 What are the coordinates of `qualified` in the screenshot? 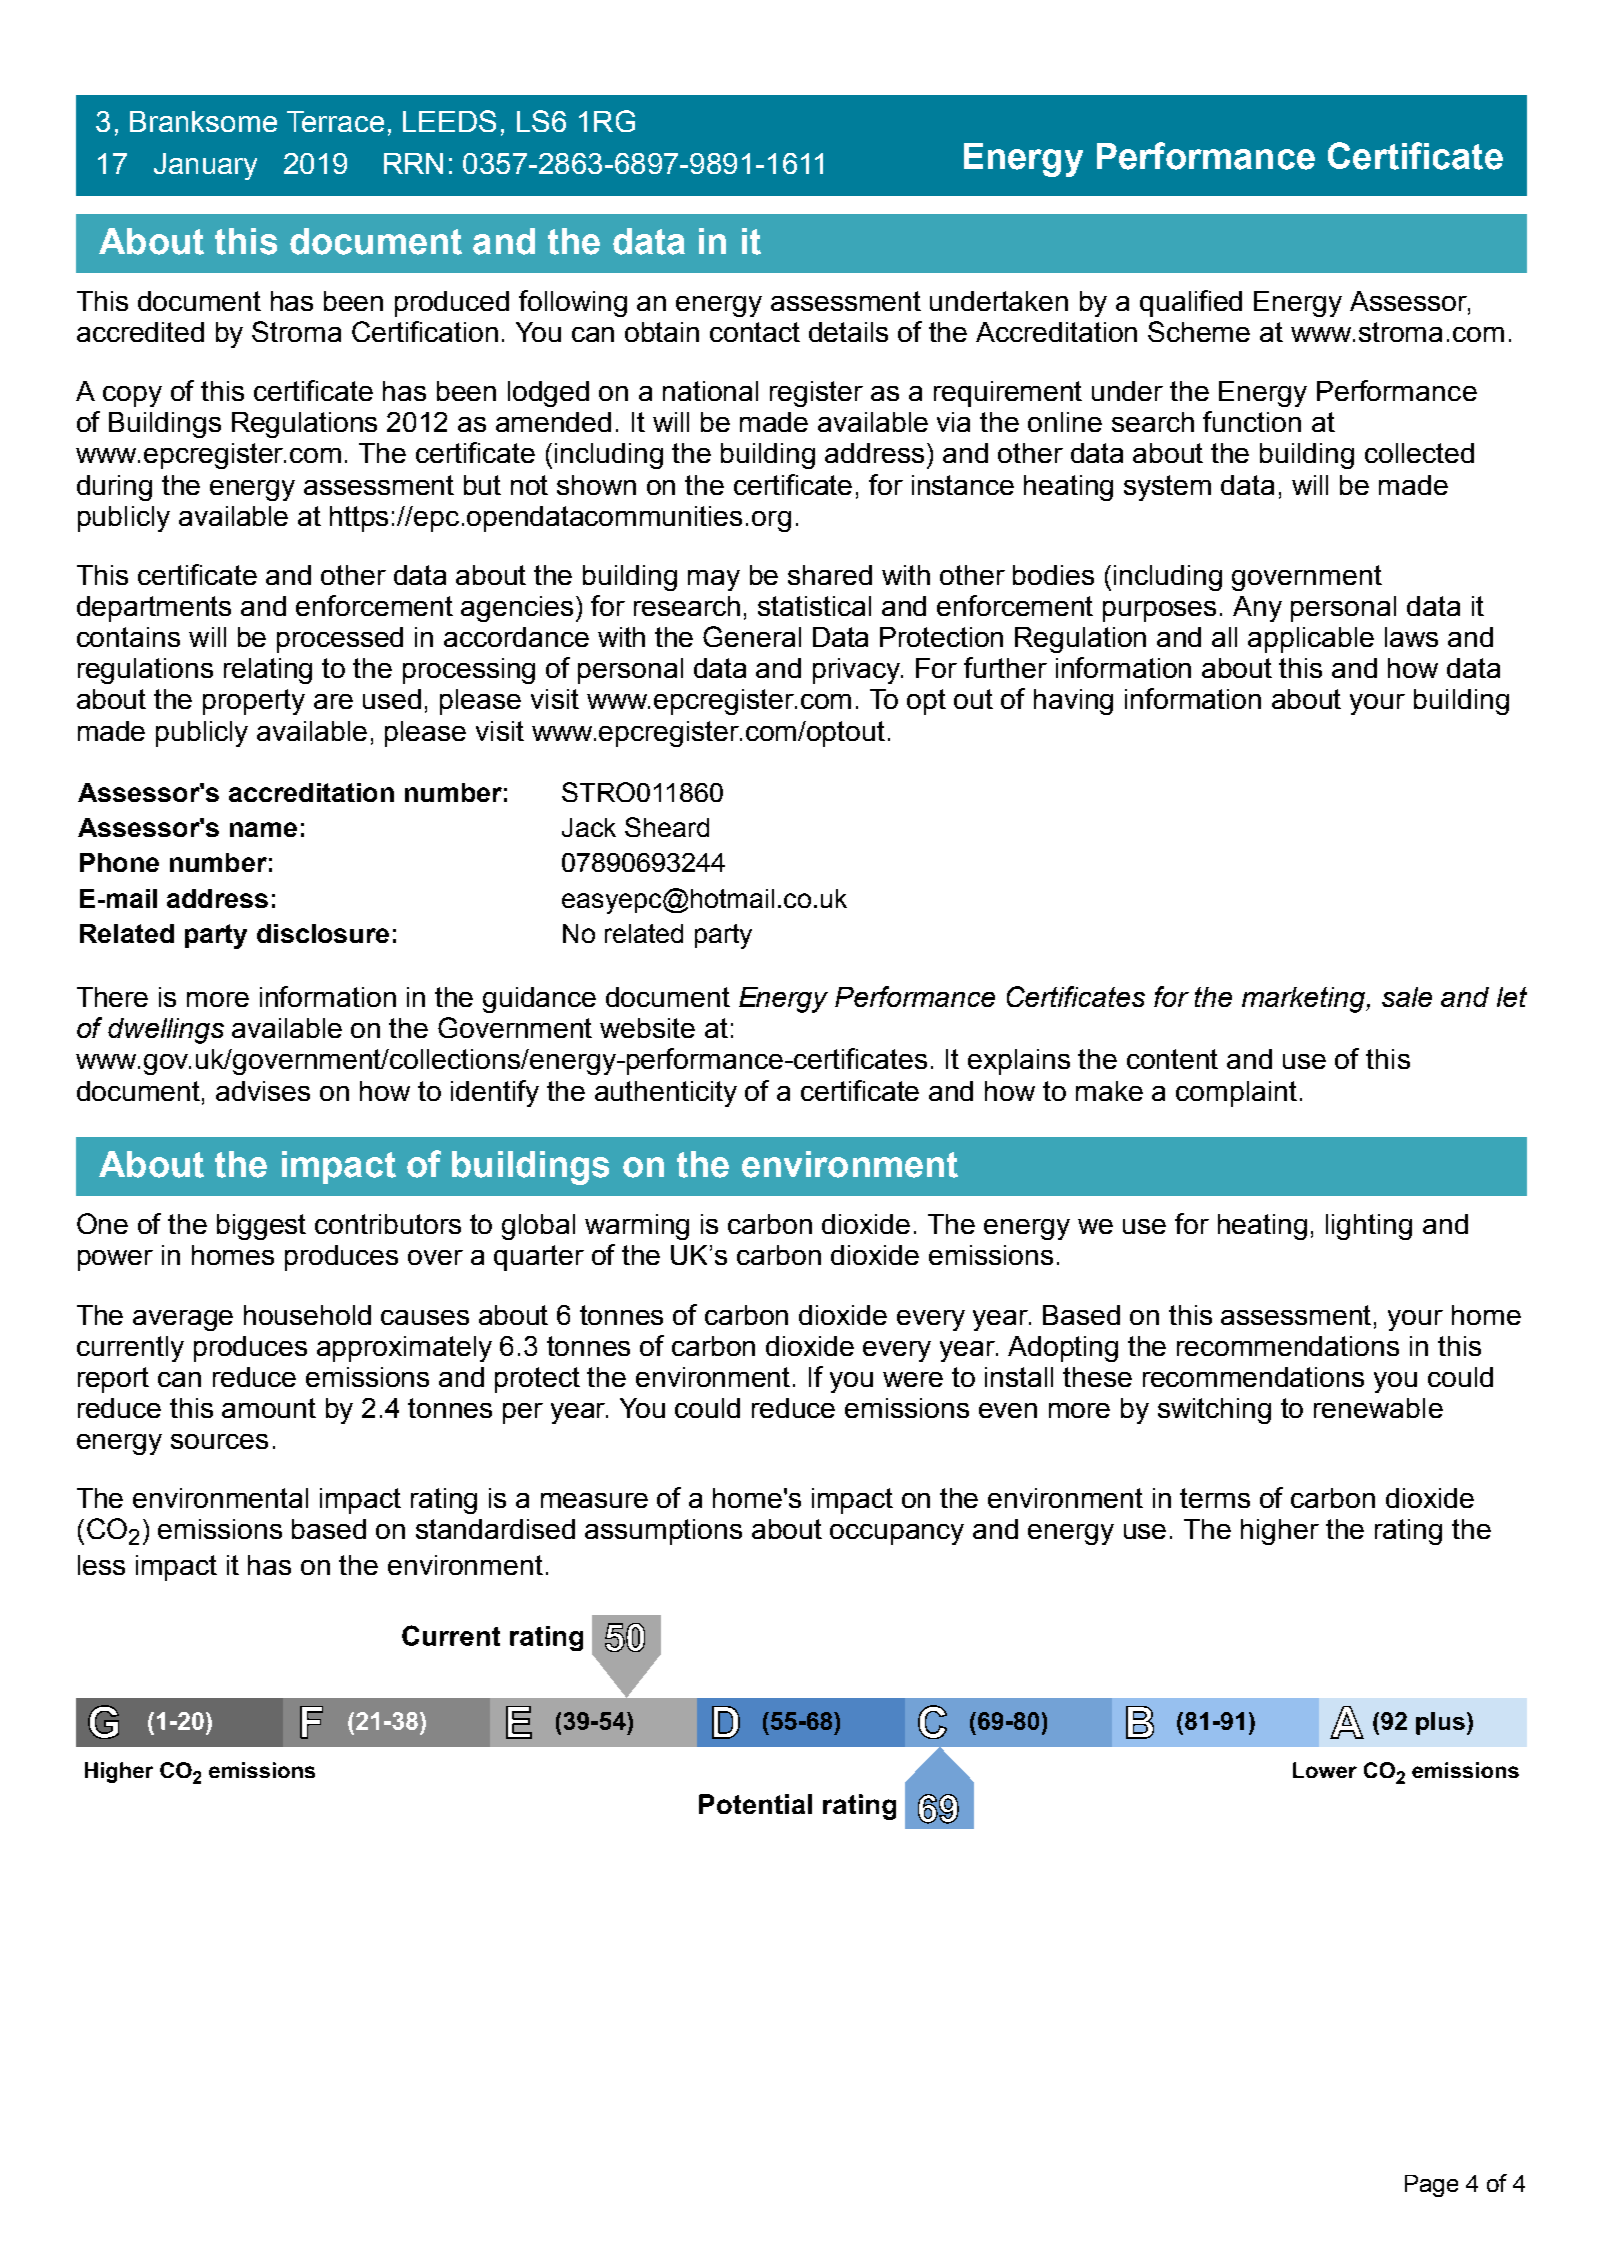 It's located at (1191, 303).
